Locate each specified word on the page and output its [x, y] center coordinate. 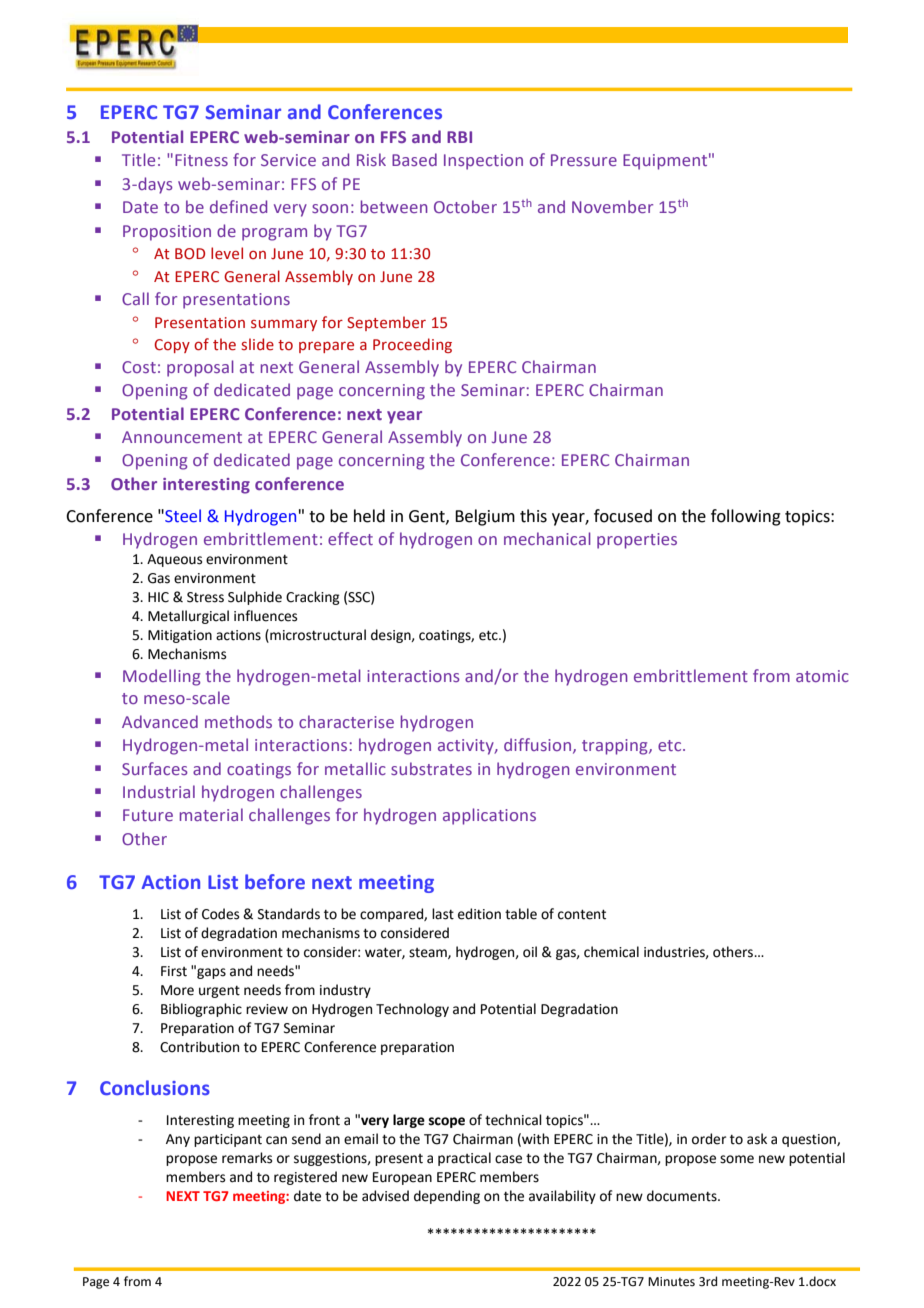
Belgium [485, 517]
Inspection [483, 162]
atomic [822, 676]
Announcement [182, 437]
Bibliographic [201, 1010]
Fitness [201, 160]
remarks [247, 1158]
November [612, 206]
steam [429, 953]
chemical [611, 952]
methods [238, 721]
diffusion [537, 744]
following [746, 517]
